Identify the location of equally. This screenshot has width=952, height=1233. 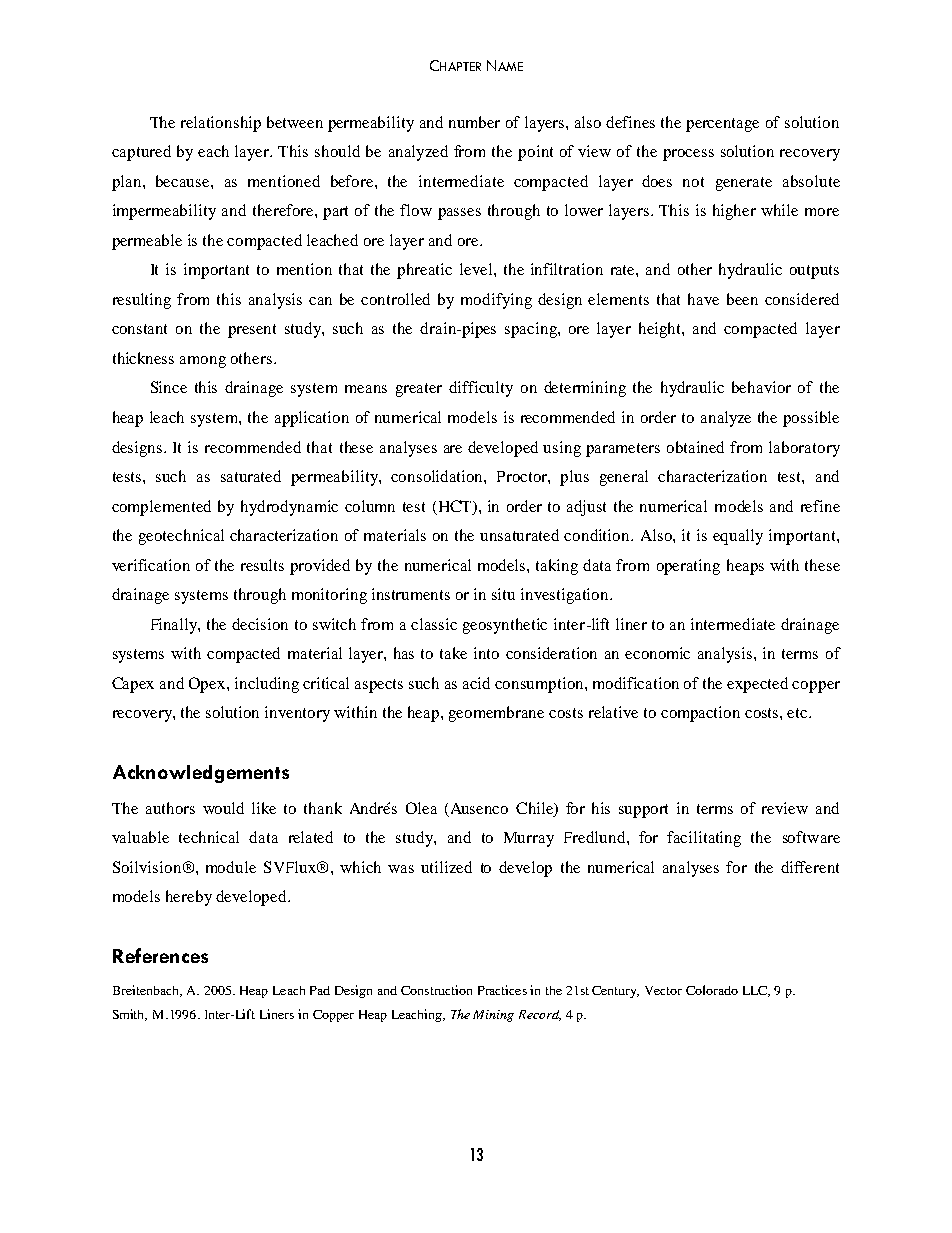
(738, 537).
